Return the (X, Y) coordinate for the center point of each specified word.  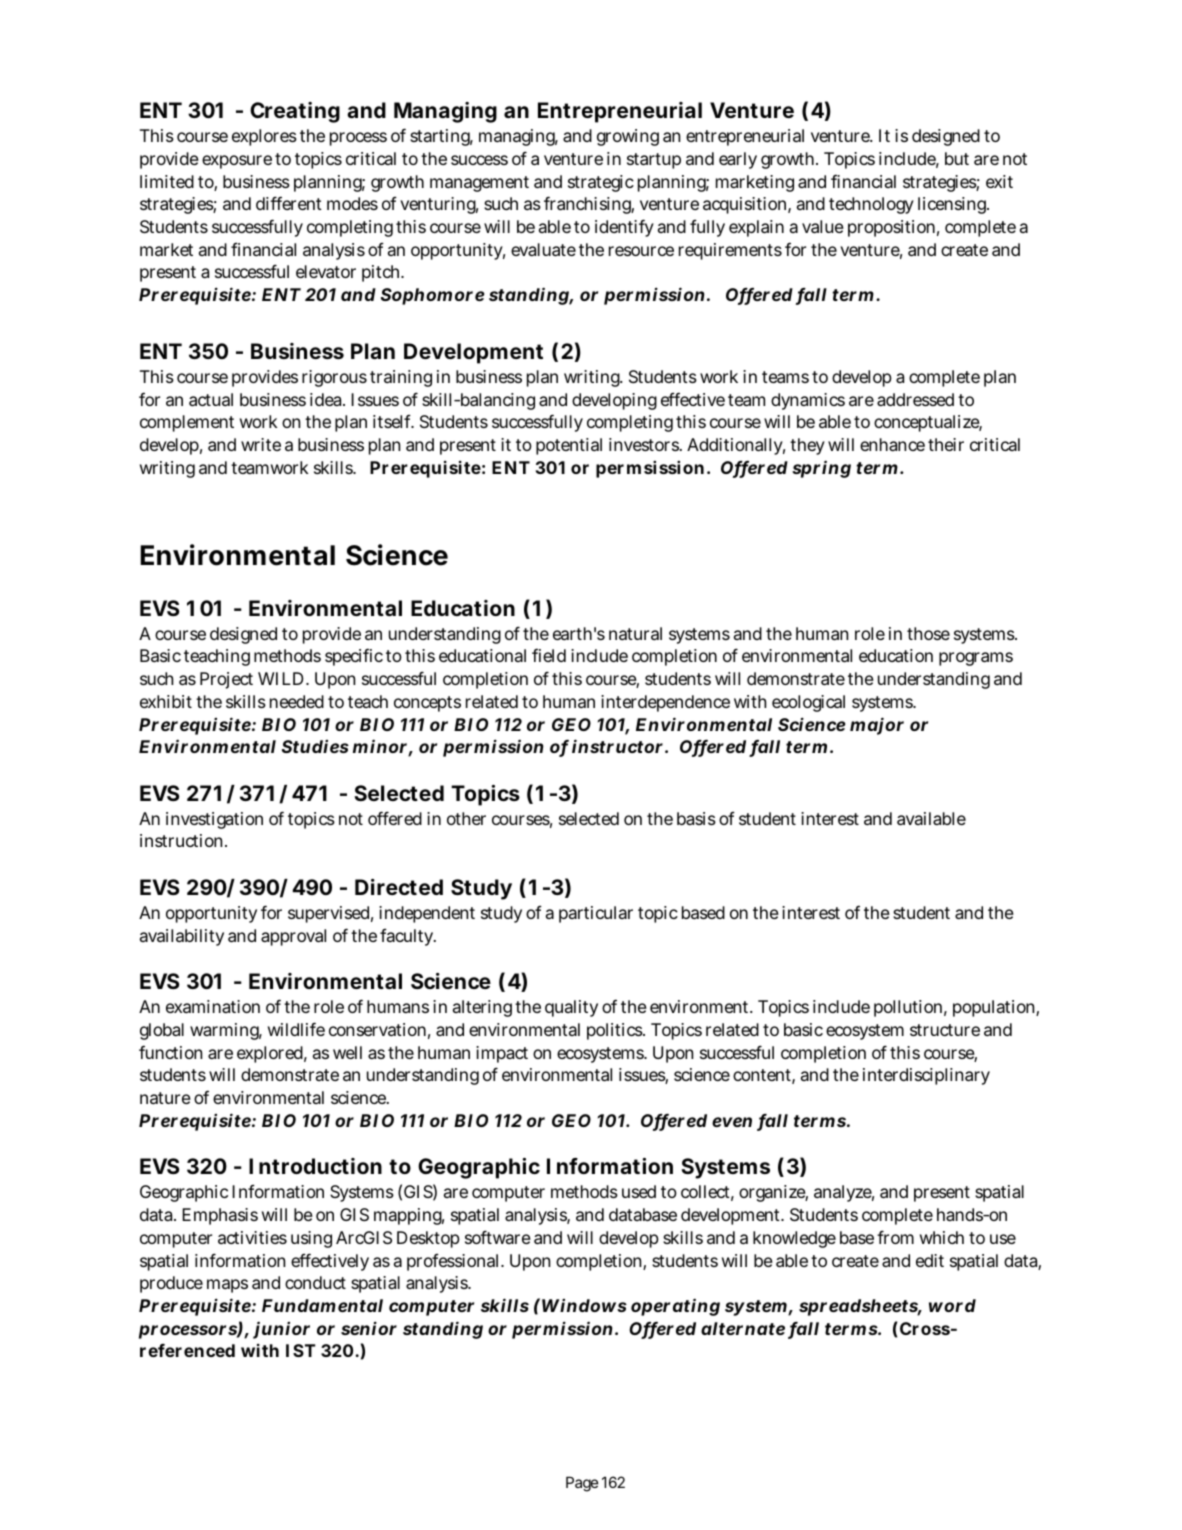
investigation (214, 820)
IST (301, 1350)
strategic (601, 183)
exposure (237, 162)
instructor (617, 746)
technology (871, 205)
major (877, 726)
